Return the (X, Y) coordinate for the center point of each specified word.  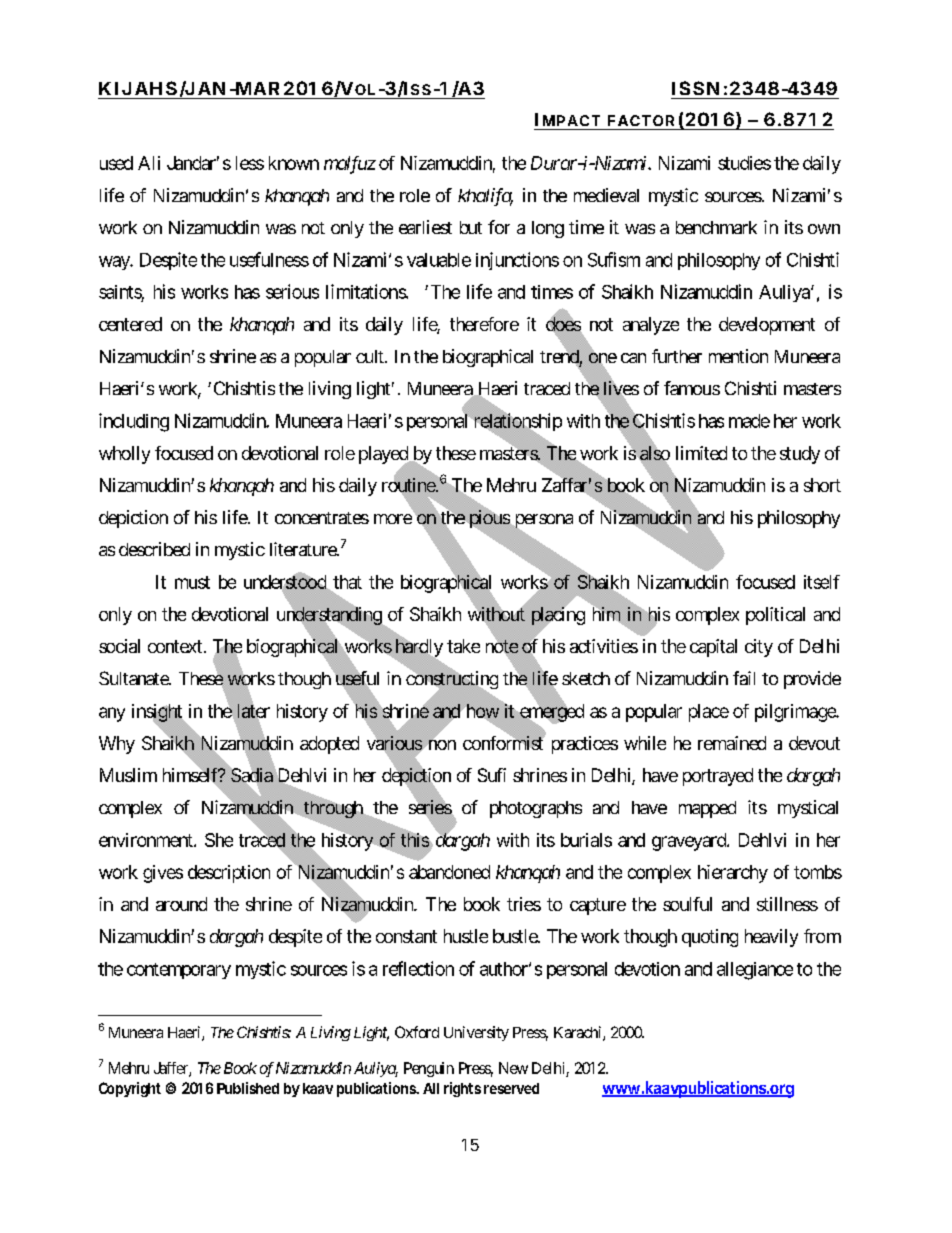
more (393, 519)
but (471, 227)
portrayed (718, 777)
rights (462, 1089)
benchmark (716, 227)
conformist (504, 742)
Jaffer (172, 1069)
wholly (124, 455)
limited (701, 453)
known (294, 163)
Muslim (128, 775)
